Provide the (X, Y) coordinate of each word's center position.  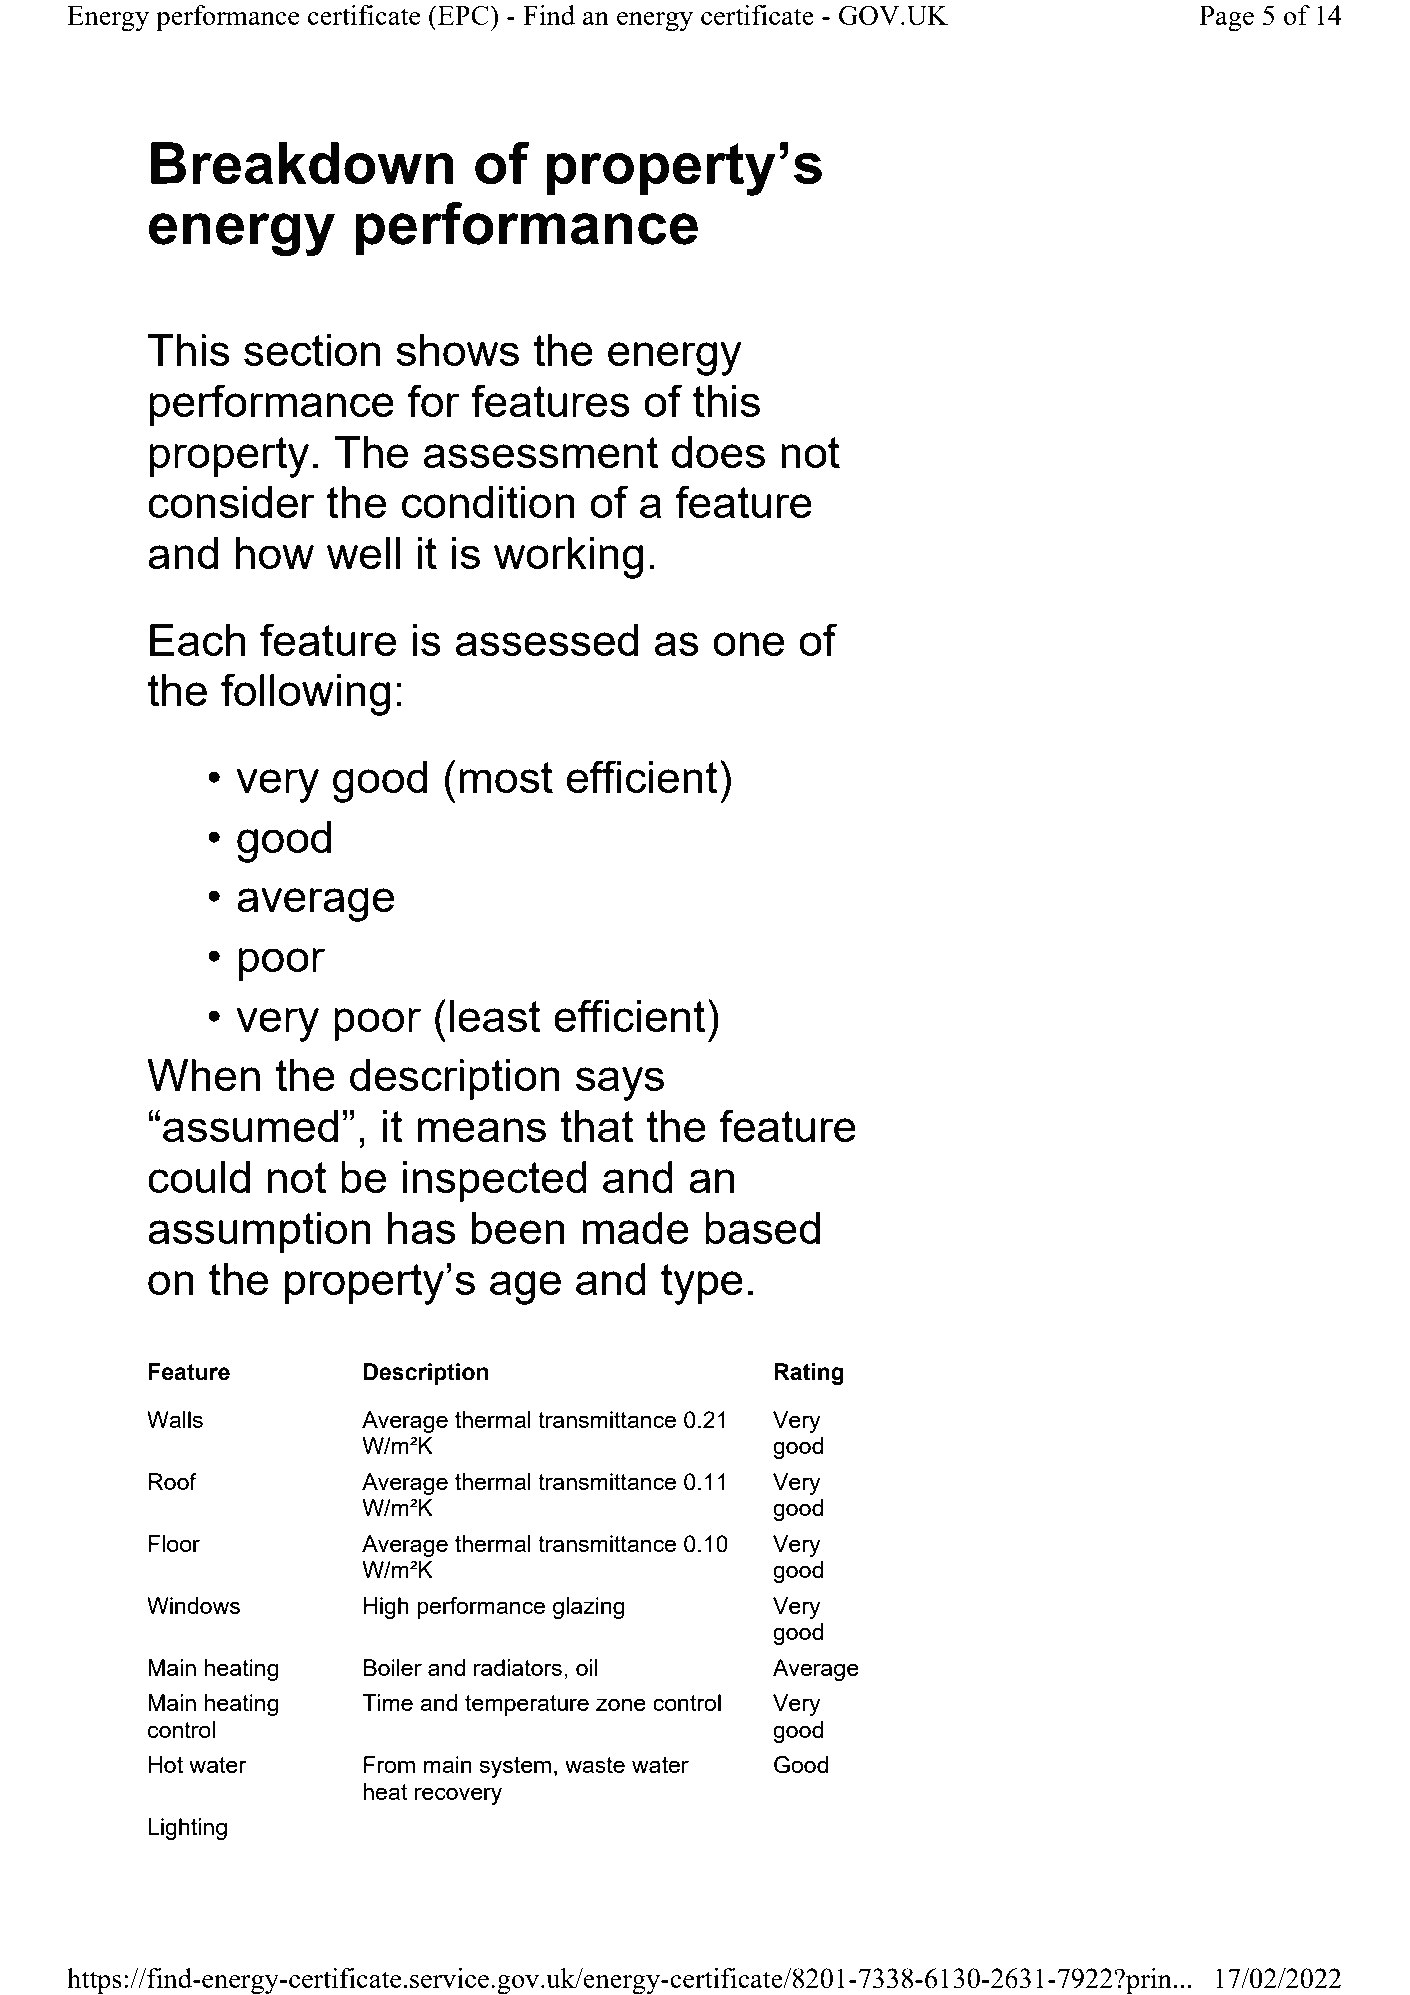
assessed (547, 640)
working (568, 558)
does (718, 452)
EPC (463, 15)
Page (1227, 19)
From (389, 1764)
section (312, 350)
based (762, 1228)
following (305, 694)
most (506, 777)
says (620, 1084)
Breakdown (302, 163)
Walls (175, 1419)
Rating (809, 1374)
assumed (250, 1126)
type (702, 1284)
